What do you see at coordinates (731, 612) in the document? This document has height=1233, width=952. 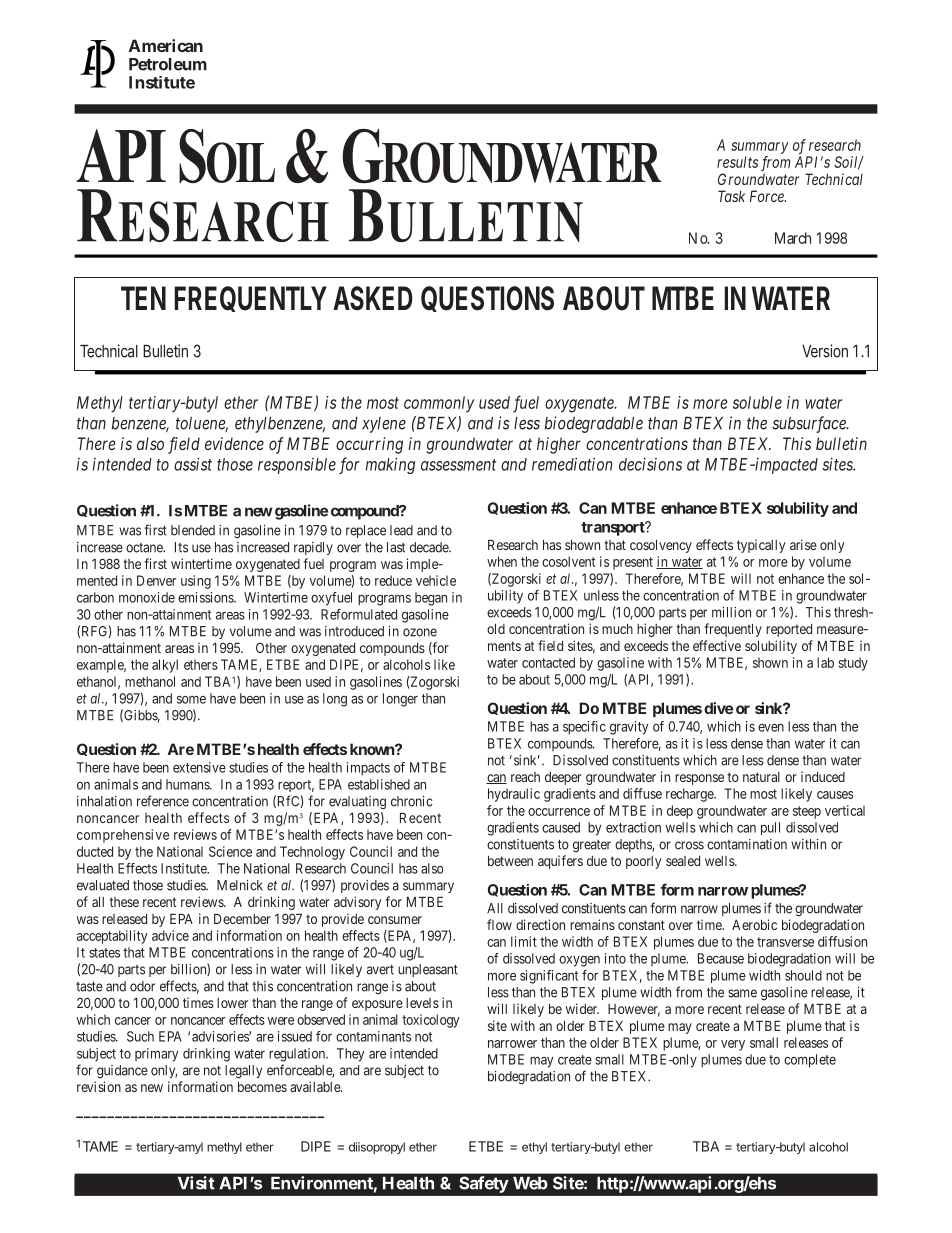 I see `million` at bounding box center [731, 612].
